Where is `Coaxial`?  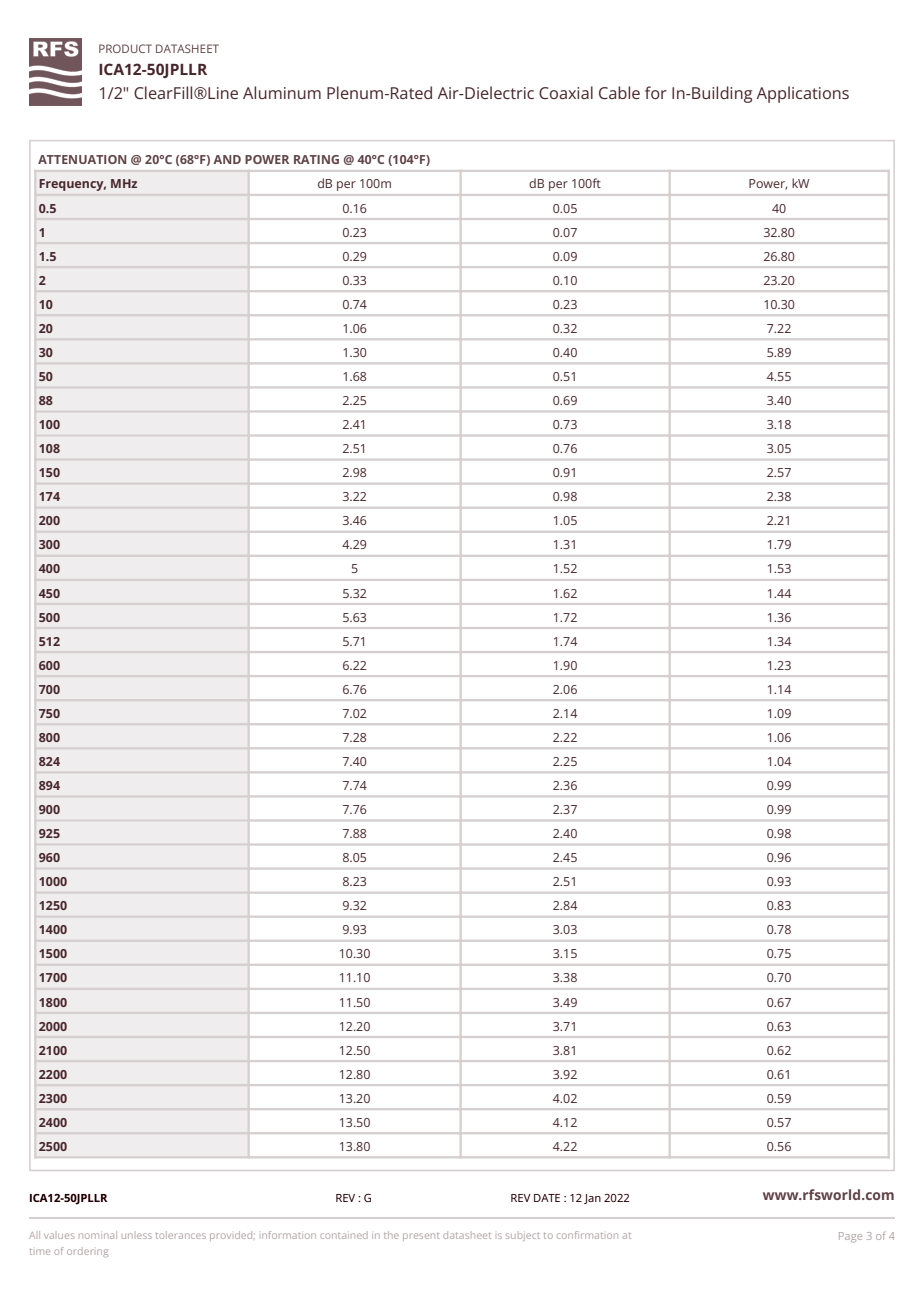 Coaxial is located at coordinates (566, 92).
